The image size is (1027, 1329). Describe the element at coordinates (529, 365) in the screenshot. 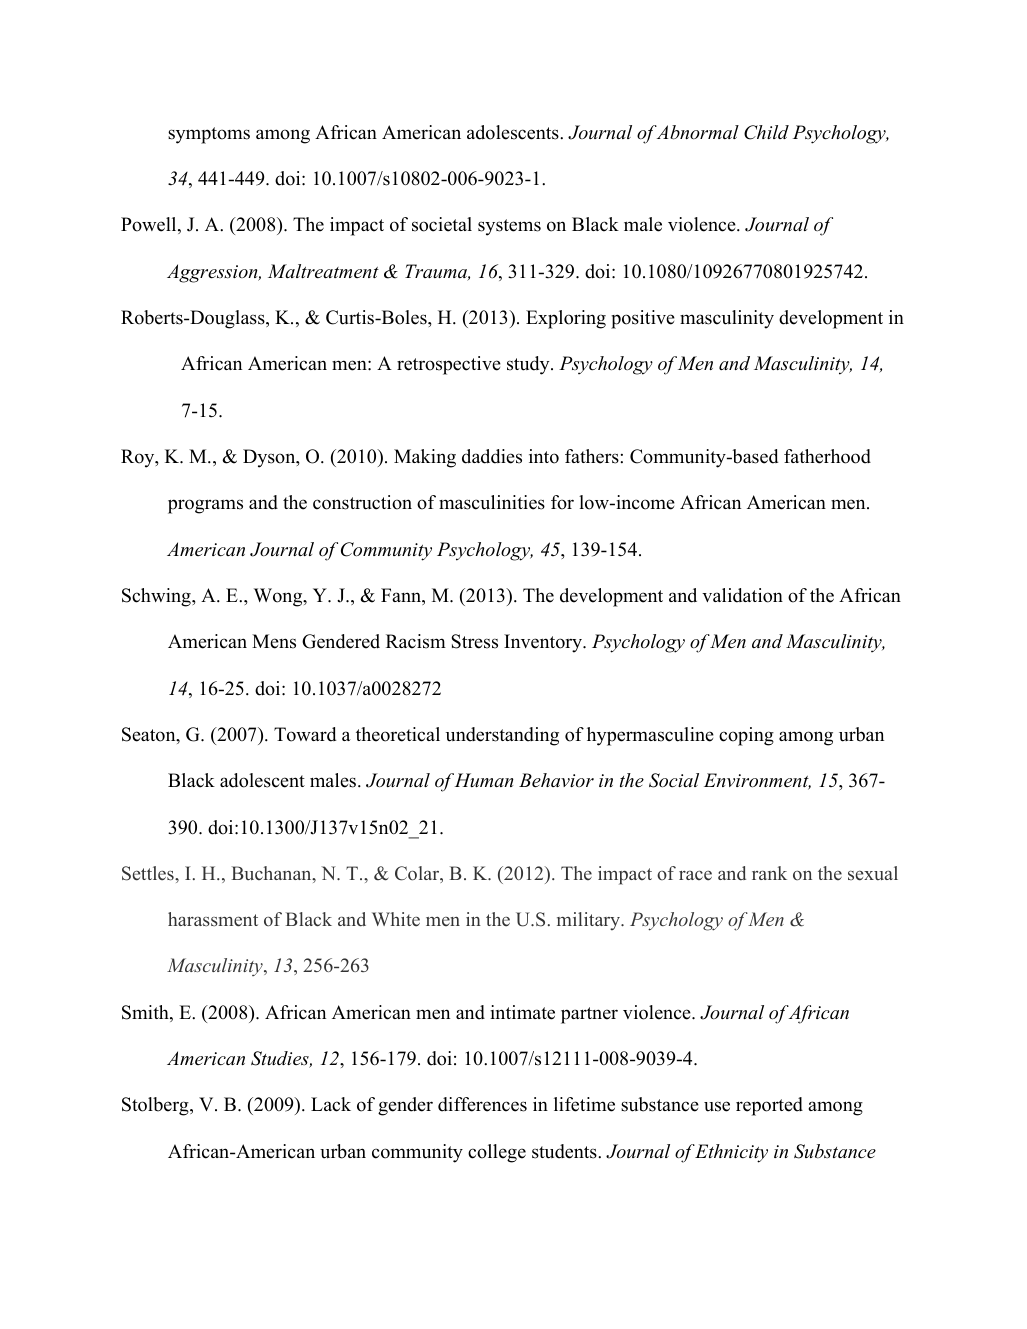

I see `study` at that location.
